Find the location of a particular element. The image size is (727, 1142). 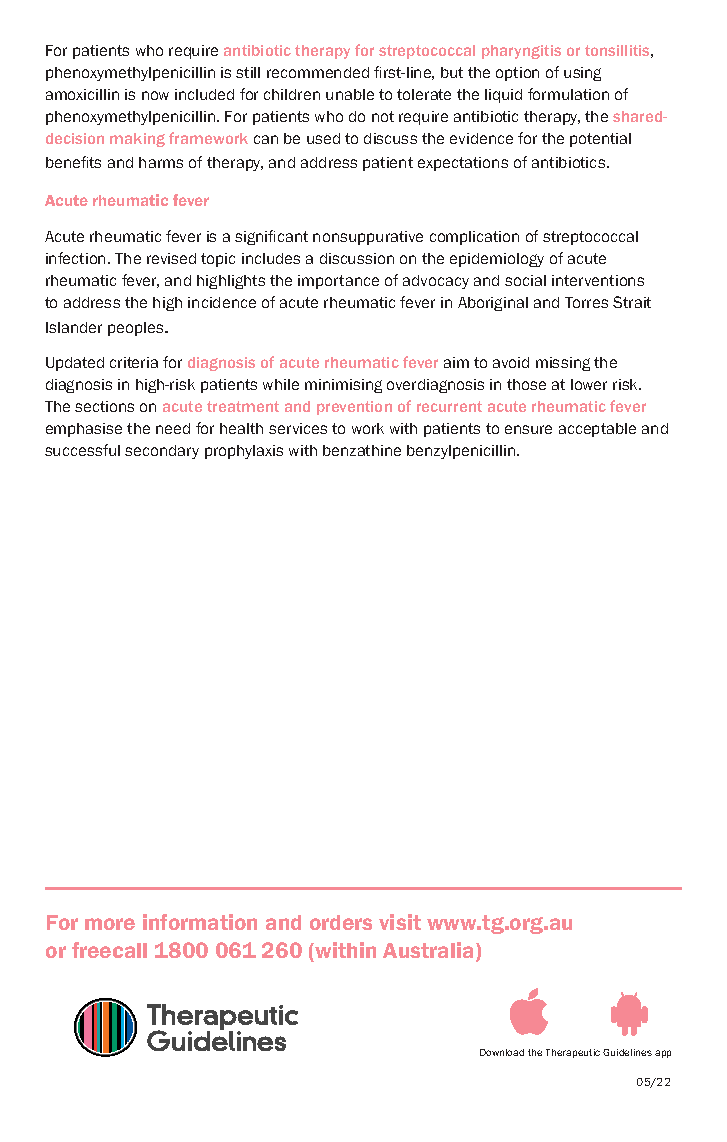

now is located at coordinates (155, 95).
